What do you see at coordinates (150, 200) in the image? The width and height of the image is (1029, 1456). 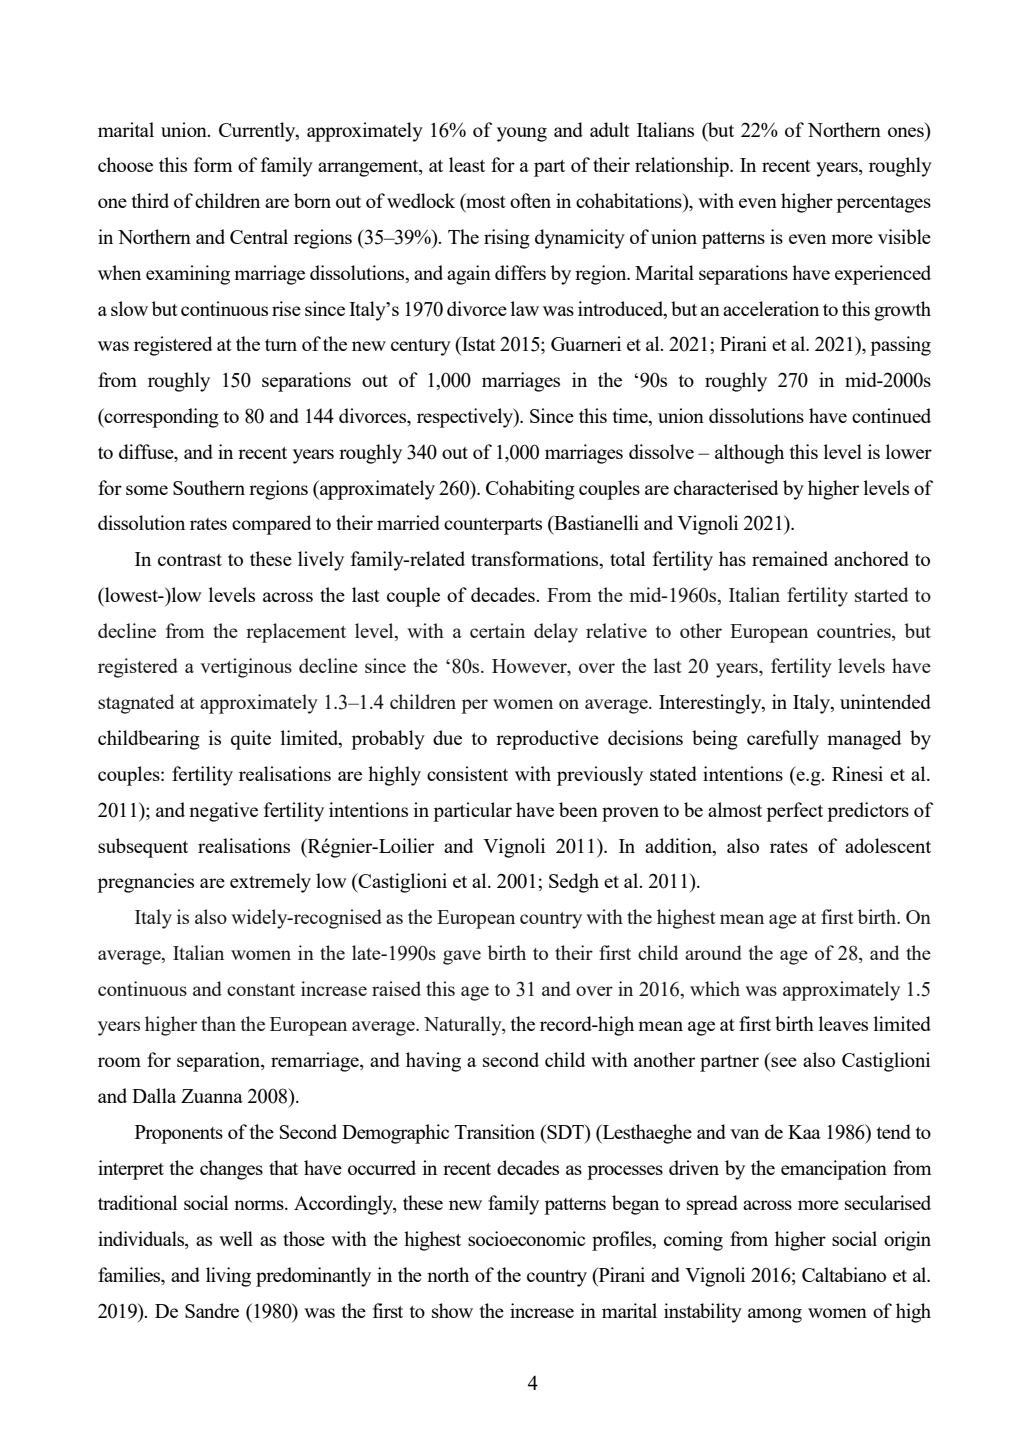 I see `third` at bounding box center [150, 200].
